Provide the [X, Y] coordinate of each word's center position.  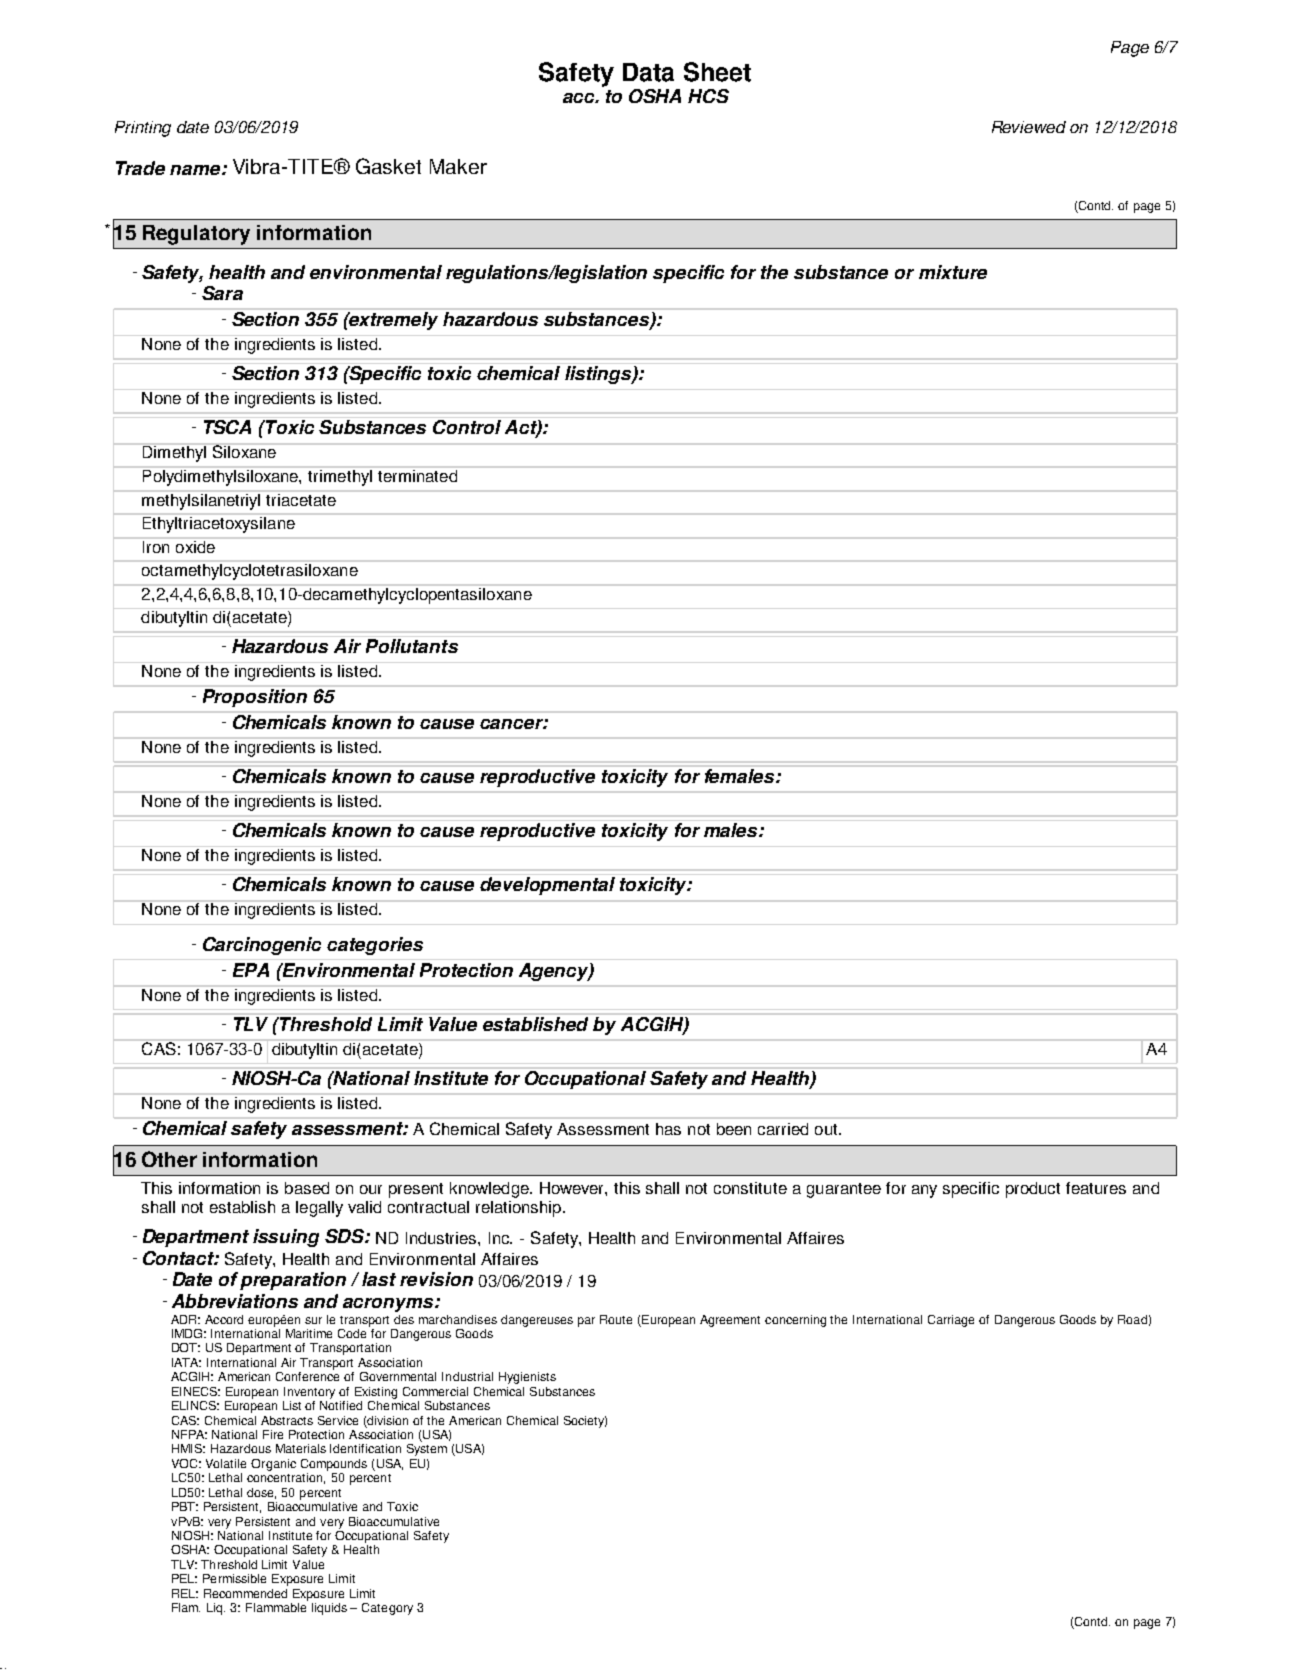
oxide [195, 545]
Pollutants [412, 646]
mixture [953, 272]
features [1096, 1188]
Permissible [234, 1578]
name [196, 170]
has [668, 1129]
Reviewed [1029, 127]
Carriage [951, 1321]
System [427, 1450]
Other [169, 1159]
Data [648, 72]
